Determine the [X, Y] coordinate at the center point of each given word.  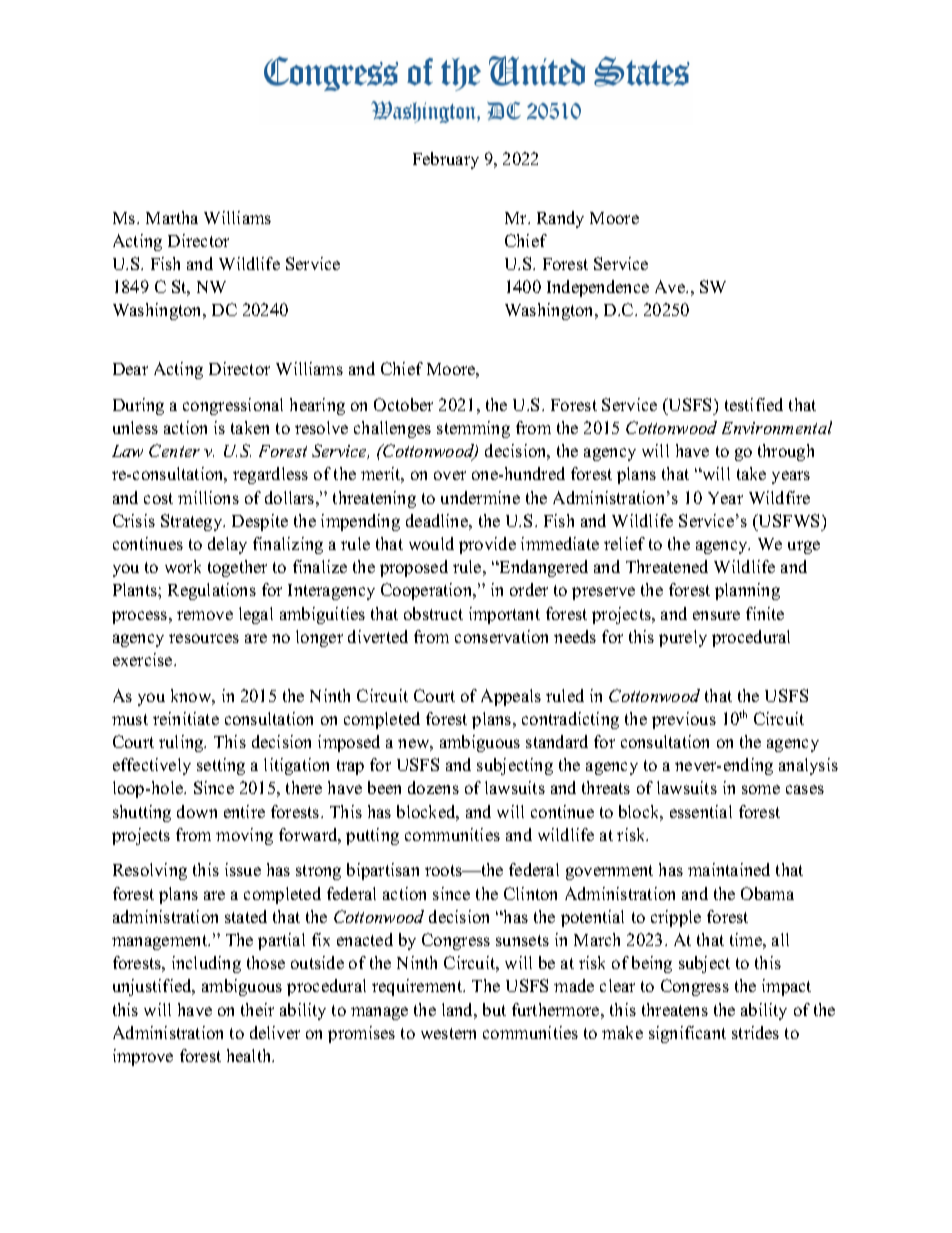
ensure [716, 615]
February [446, 160]
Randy [560, 219]
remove [205, 615]
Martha [172, 217]
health [250, 1055]
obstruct [433, 613]
